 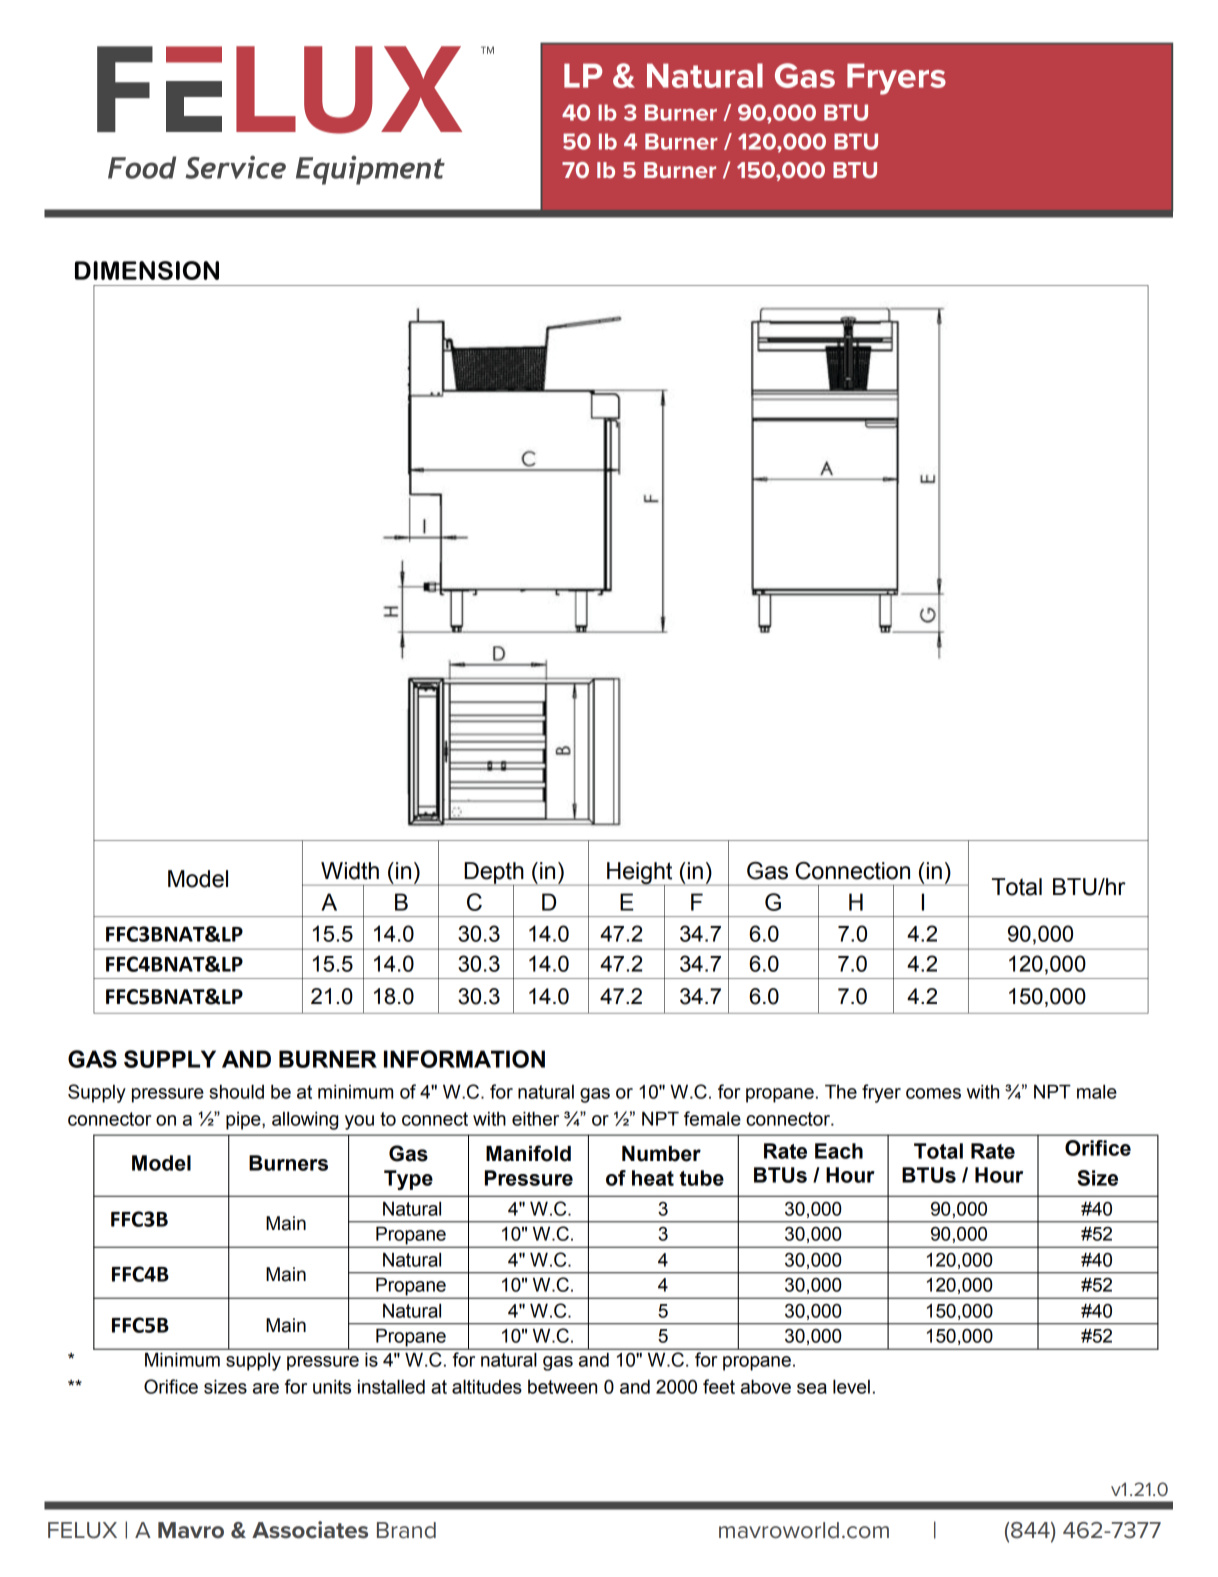 What do you see at coordinates (310, 1530) in the document?
I see `Associates` at bounding box center [310, 1530].
